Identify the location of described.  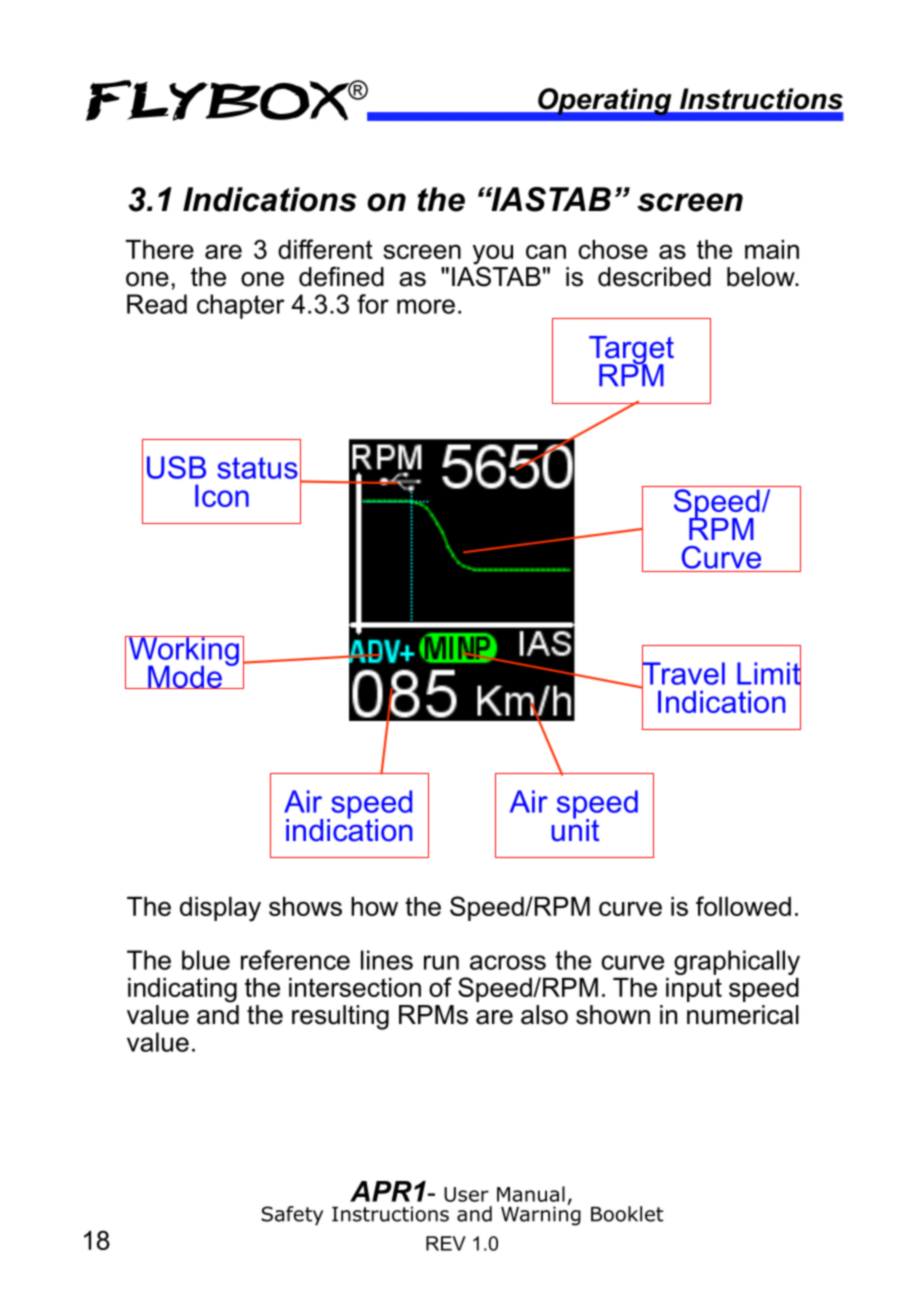
(654, 277).
